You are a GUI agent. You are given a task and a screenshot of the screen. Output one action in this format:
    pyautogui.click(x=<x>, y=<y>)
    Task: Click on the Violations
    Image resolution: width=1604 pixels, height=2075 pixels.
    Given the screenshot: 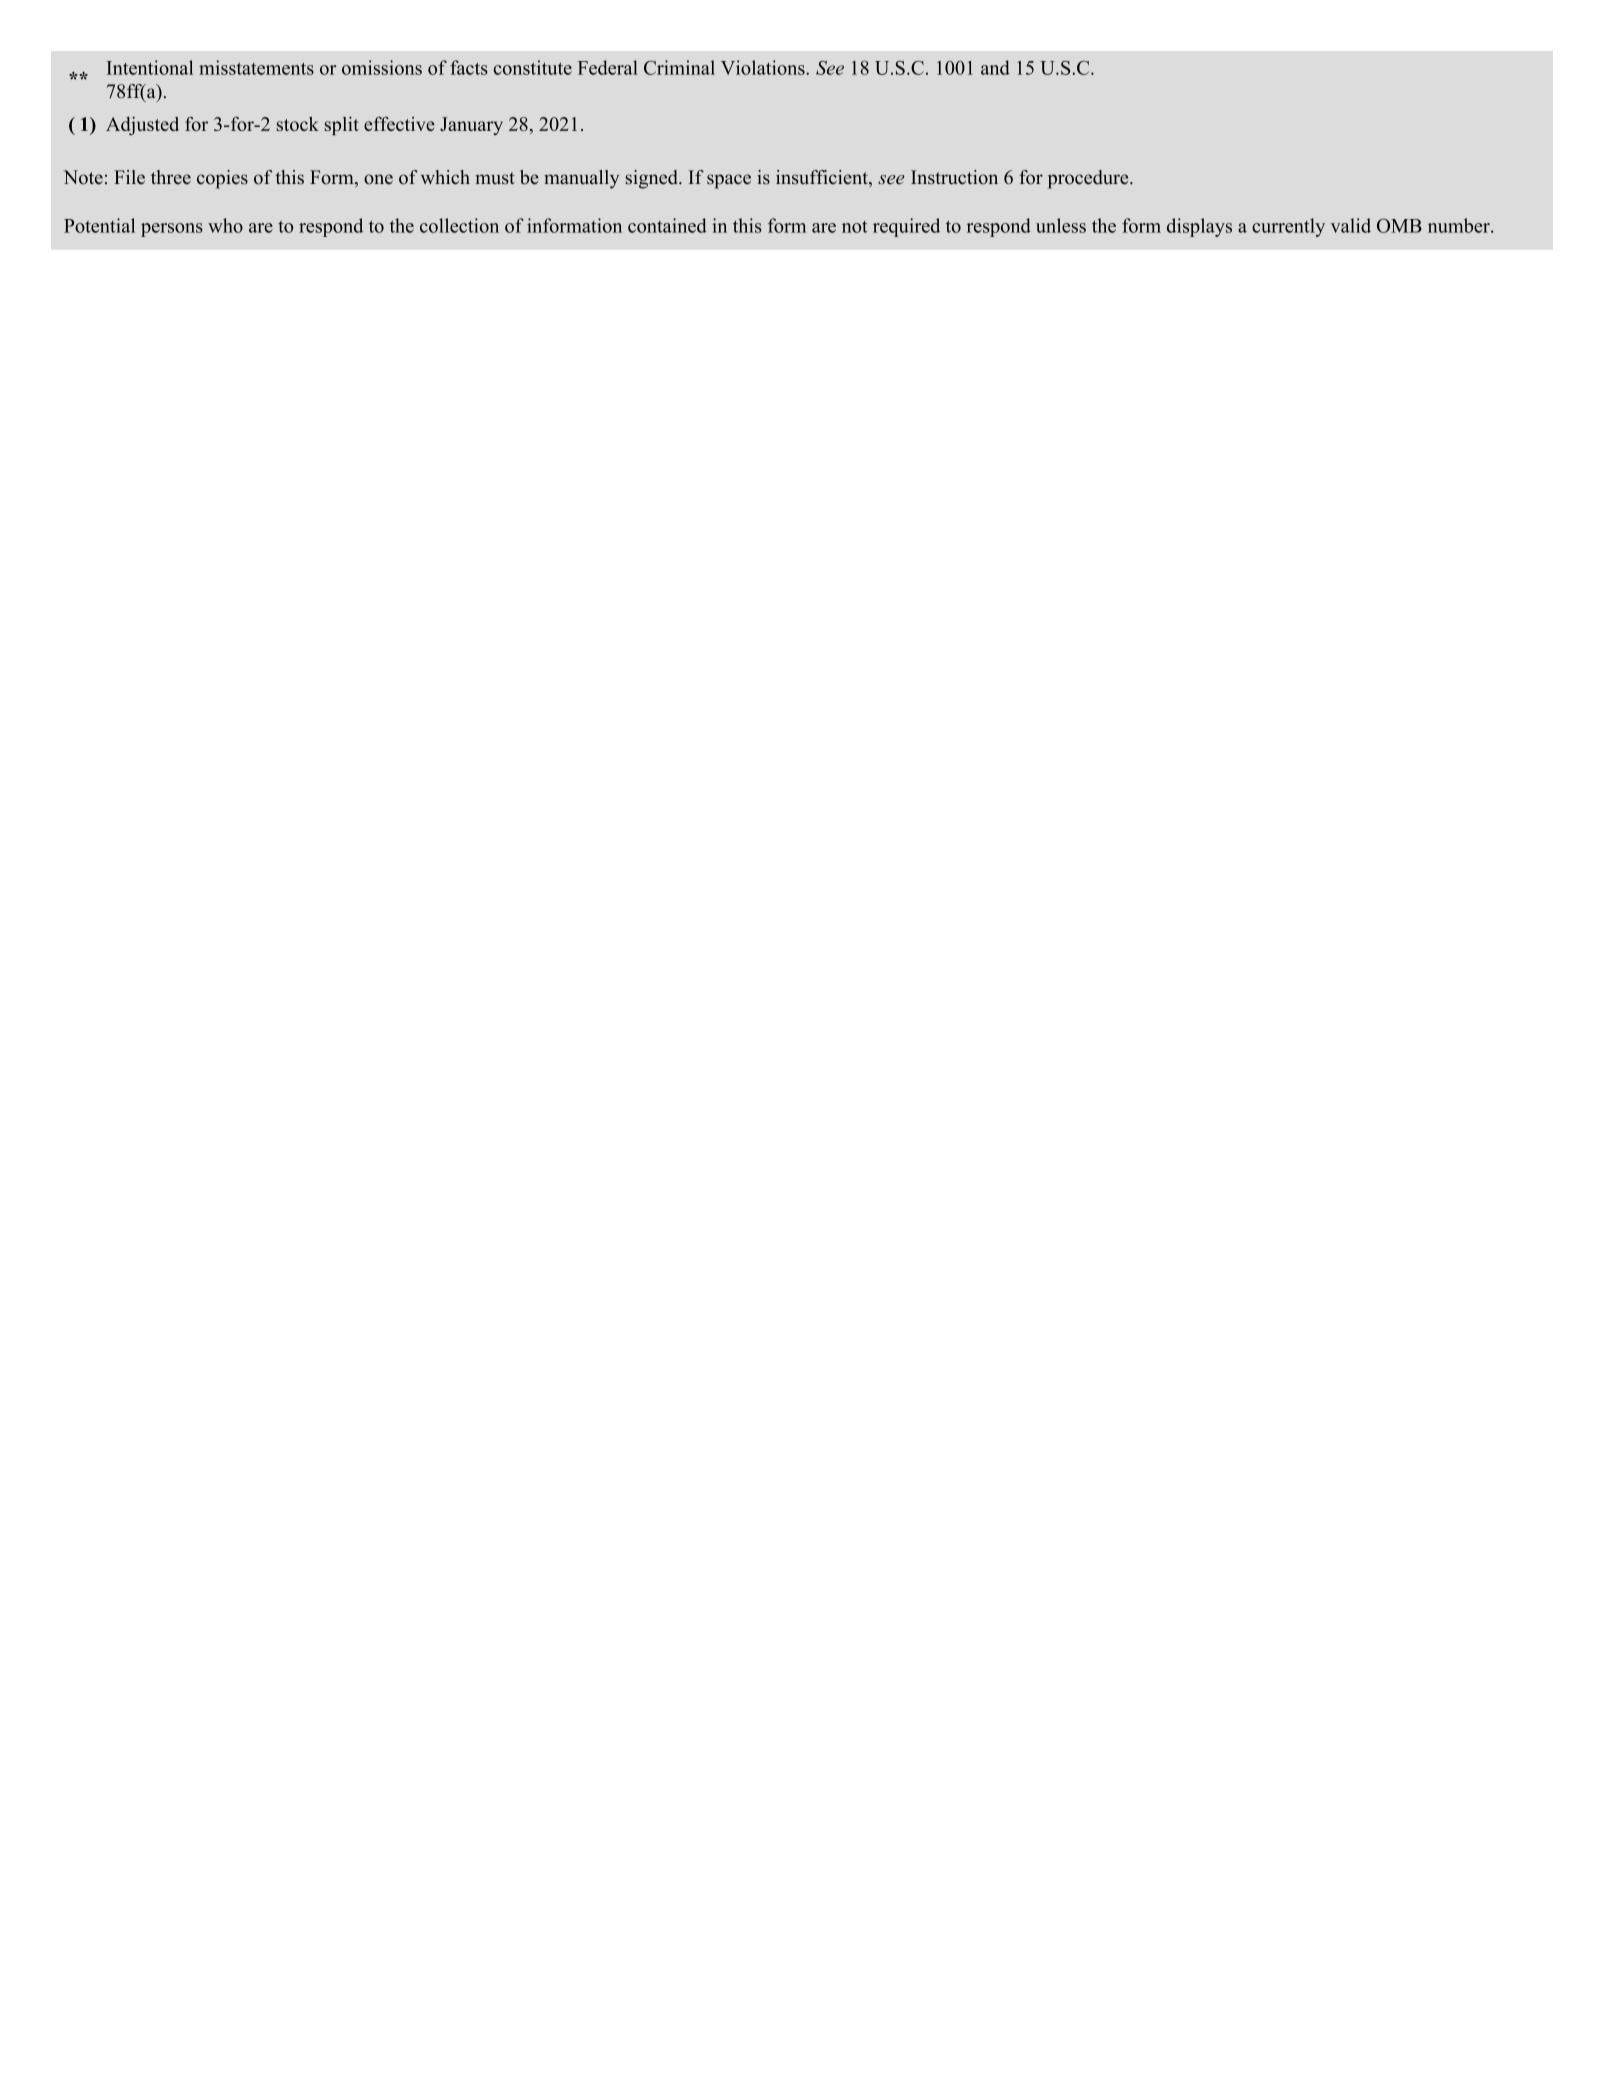 What is the action you would take?
    pyautogui.click(x=764, y=67)
